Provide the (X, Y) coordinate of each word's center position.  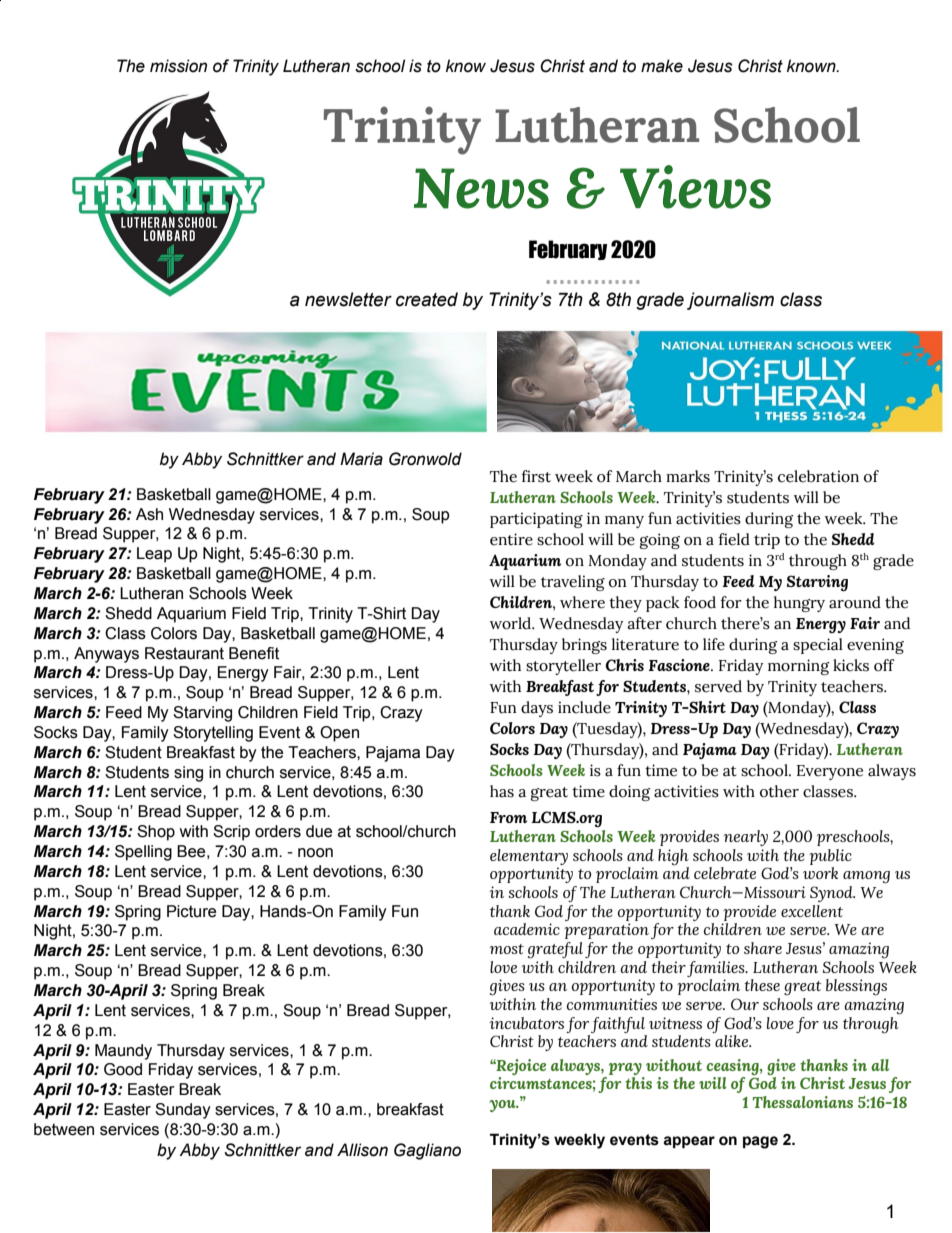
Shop (156, 833)
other (779, 791)
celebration (818, 476)
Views (695, 187)
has (502, 791)
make (662, 66)
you (503, 1106)
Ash (149, 514)
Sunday (183, 1111)
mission (178, 66)
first (536, 476)
